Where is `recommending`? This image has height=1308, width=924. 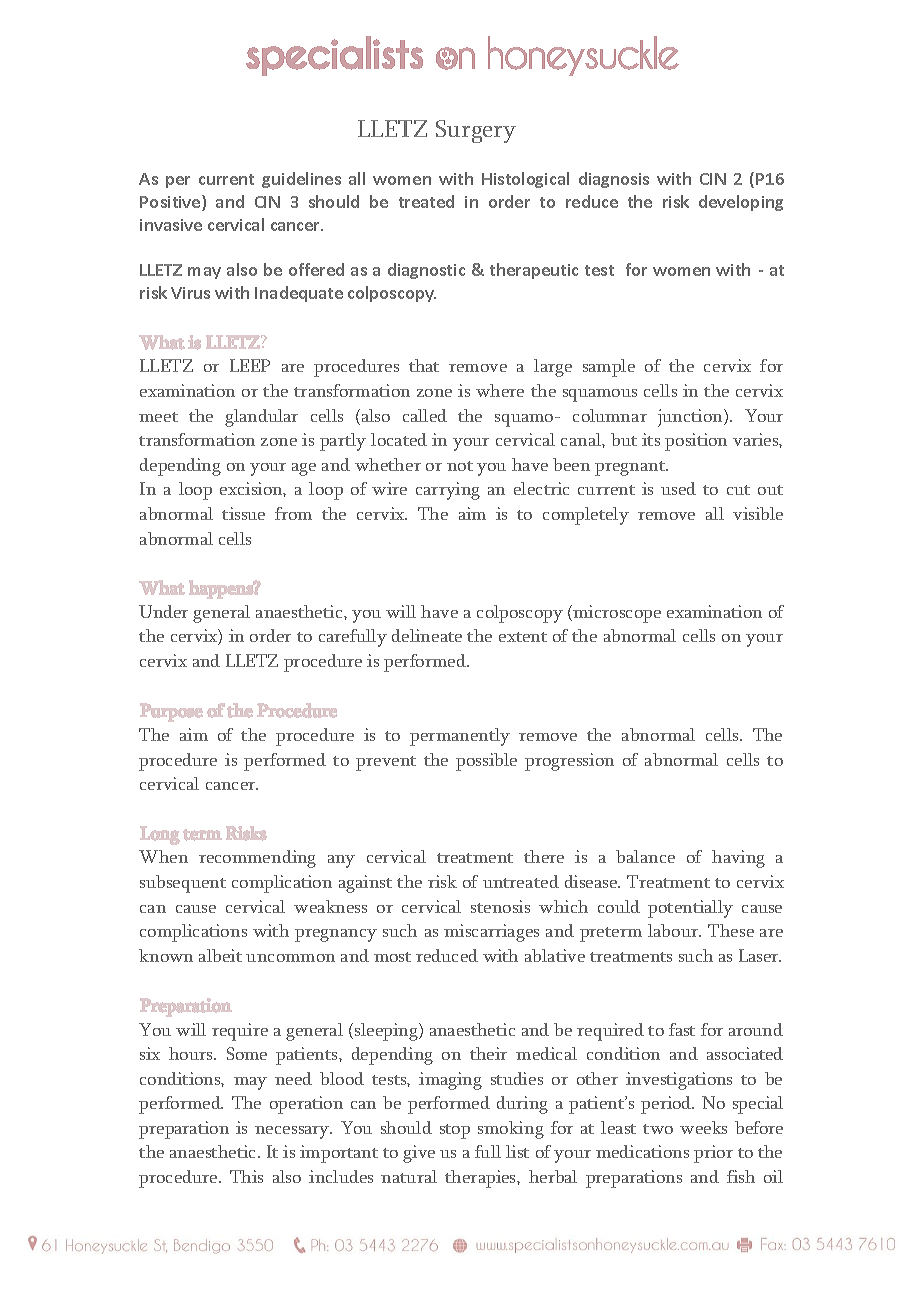
recommending is located at coordinates (257, 859).
